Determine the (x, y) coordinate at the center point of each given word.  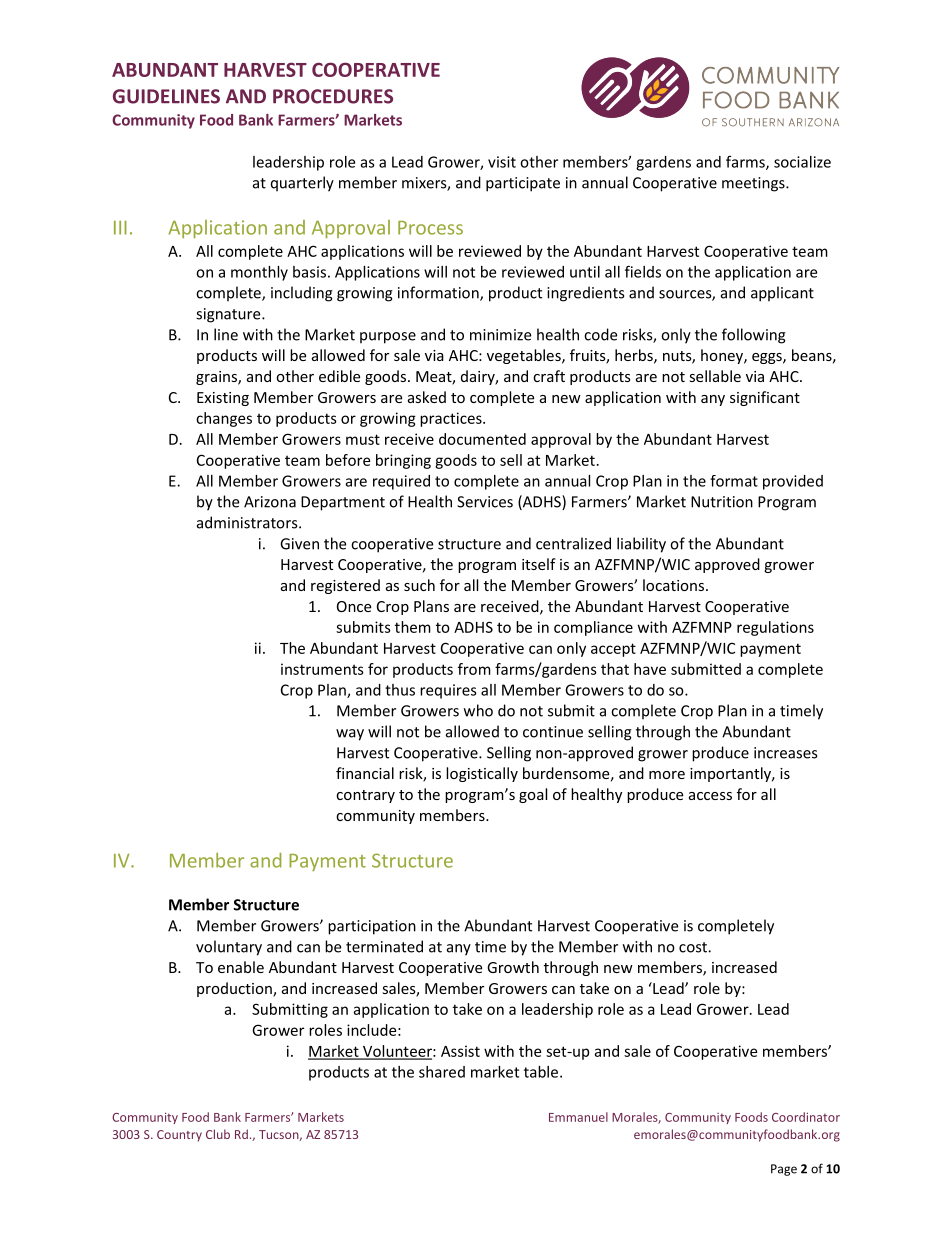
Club (218, 1134)
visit (502, 162)
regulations (775, 628)
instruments (322, 669)
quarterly (302, 184)
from (474, 669)
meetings (754, 184)
